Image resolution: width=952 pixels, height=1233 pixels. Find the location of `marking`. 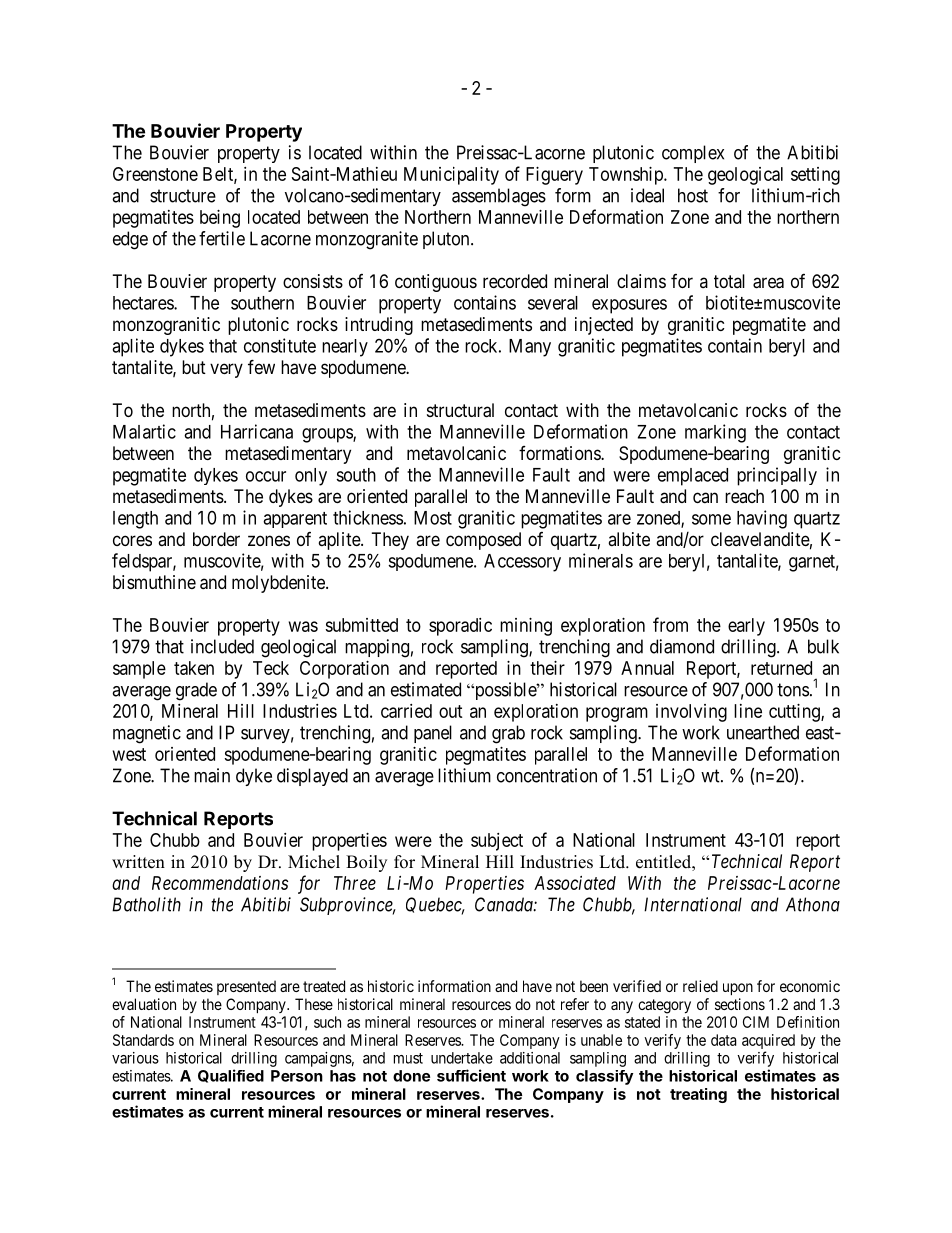

marking is located at coordinates (715, 433).
